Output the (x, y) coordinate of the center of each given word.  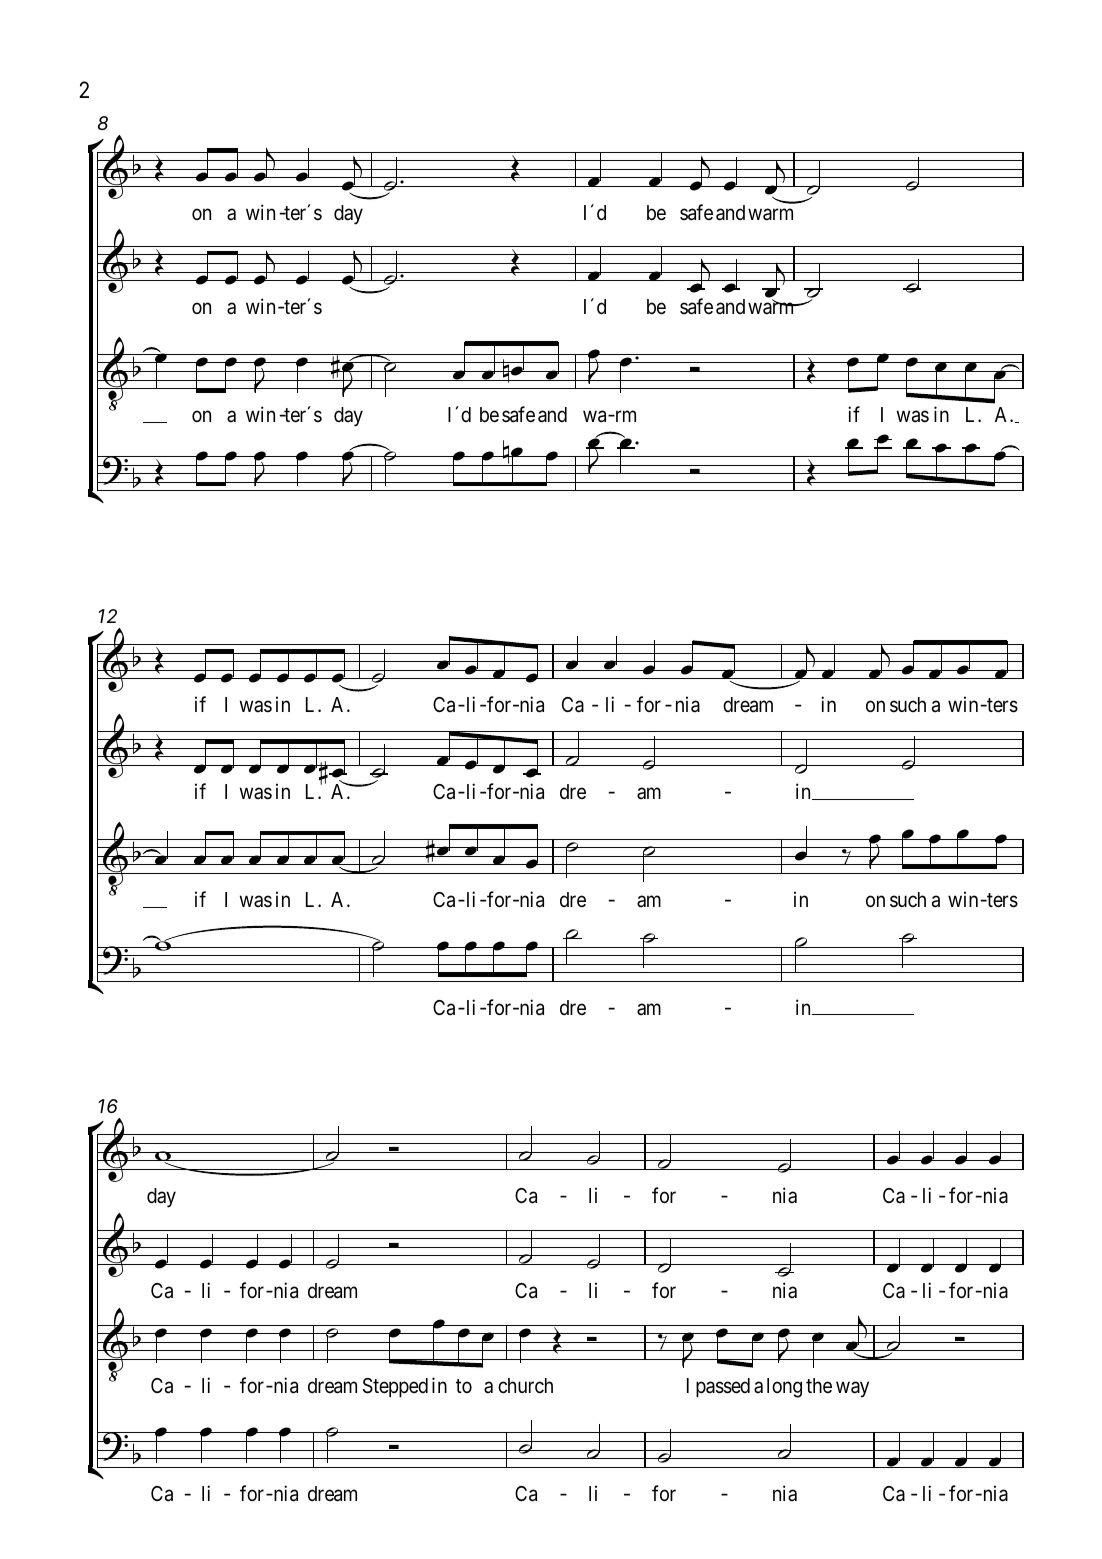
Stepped (395, 1387)
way (852, 1389)
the (819, 1385)
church (525, 1386)
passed (723, 1387)
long (784, 1388)
